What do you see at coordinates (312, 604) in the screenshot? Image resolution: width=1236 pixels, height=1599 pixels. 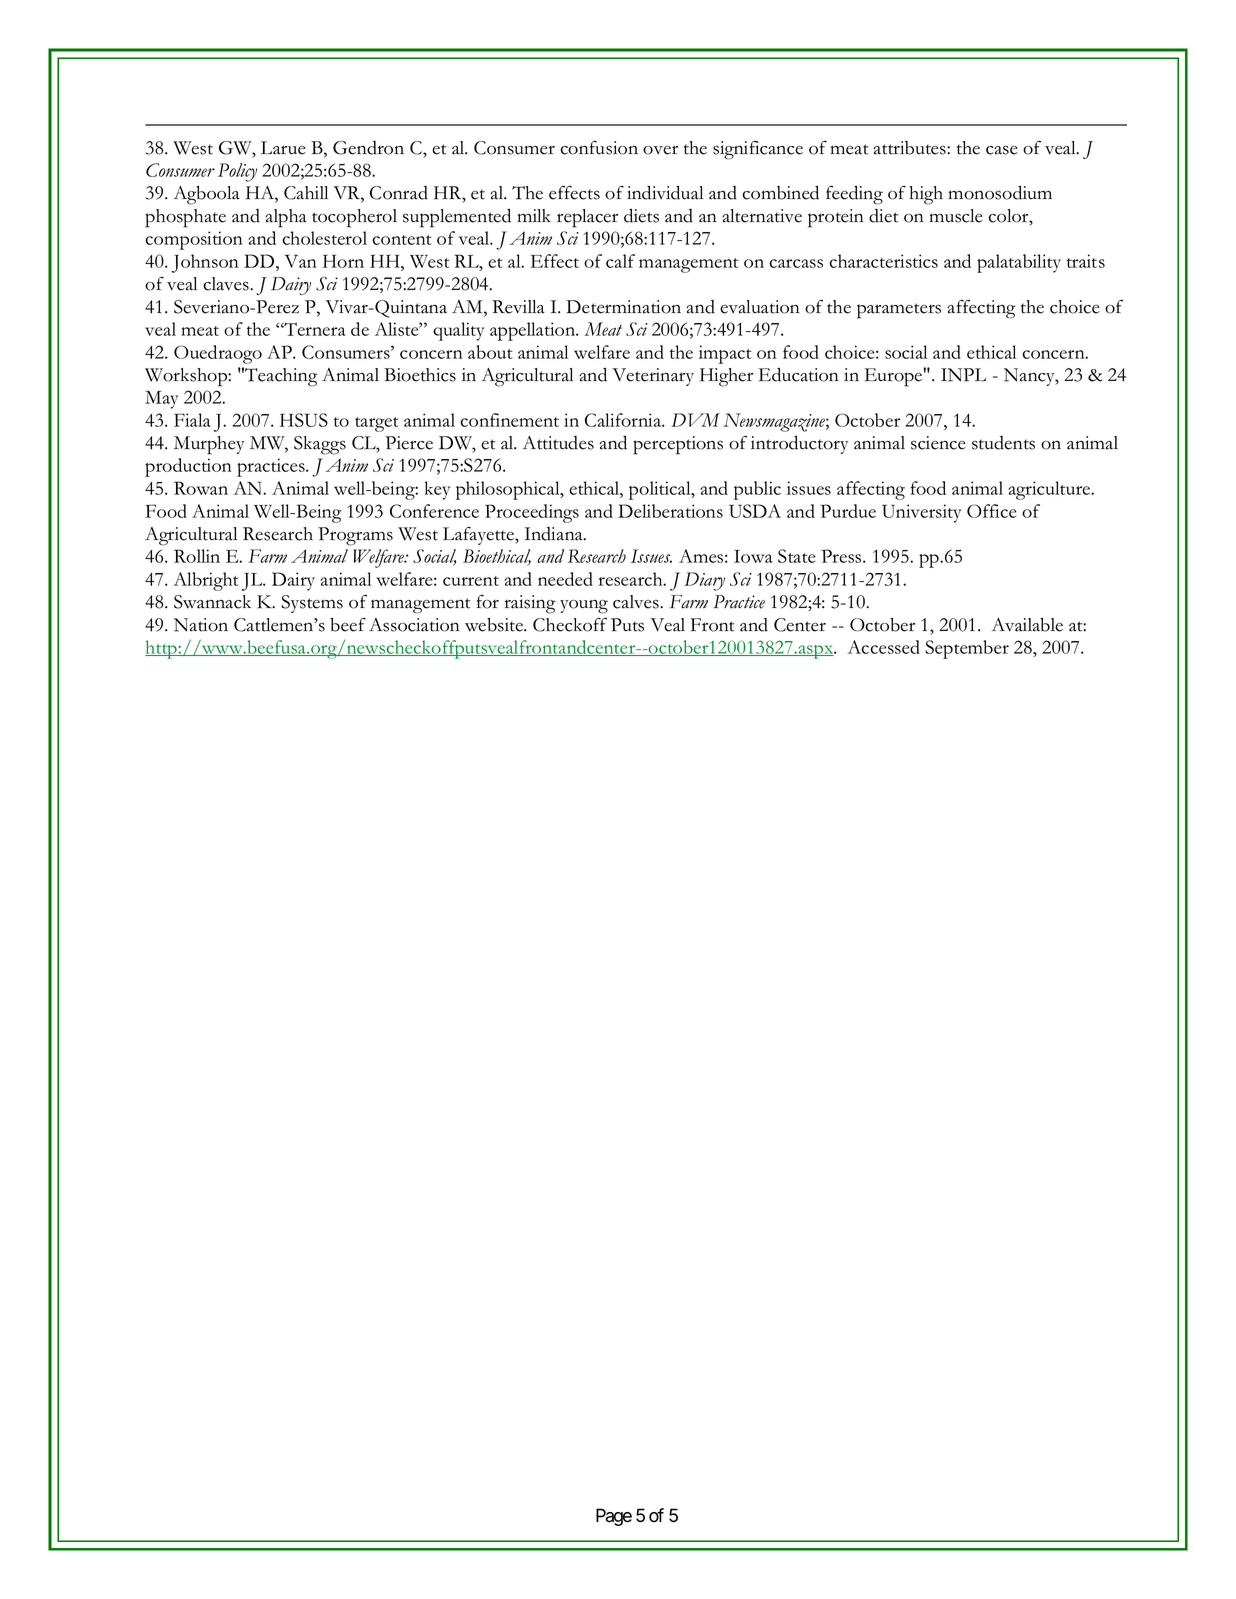 I see `Systems` at bounding box center [312, 604].
